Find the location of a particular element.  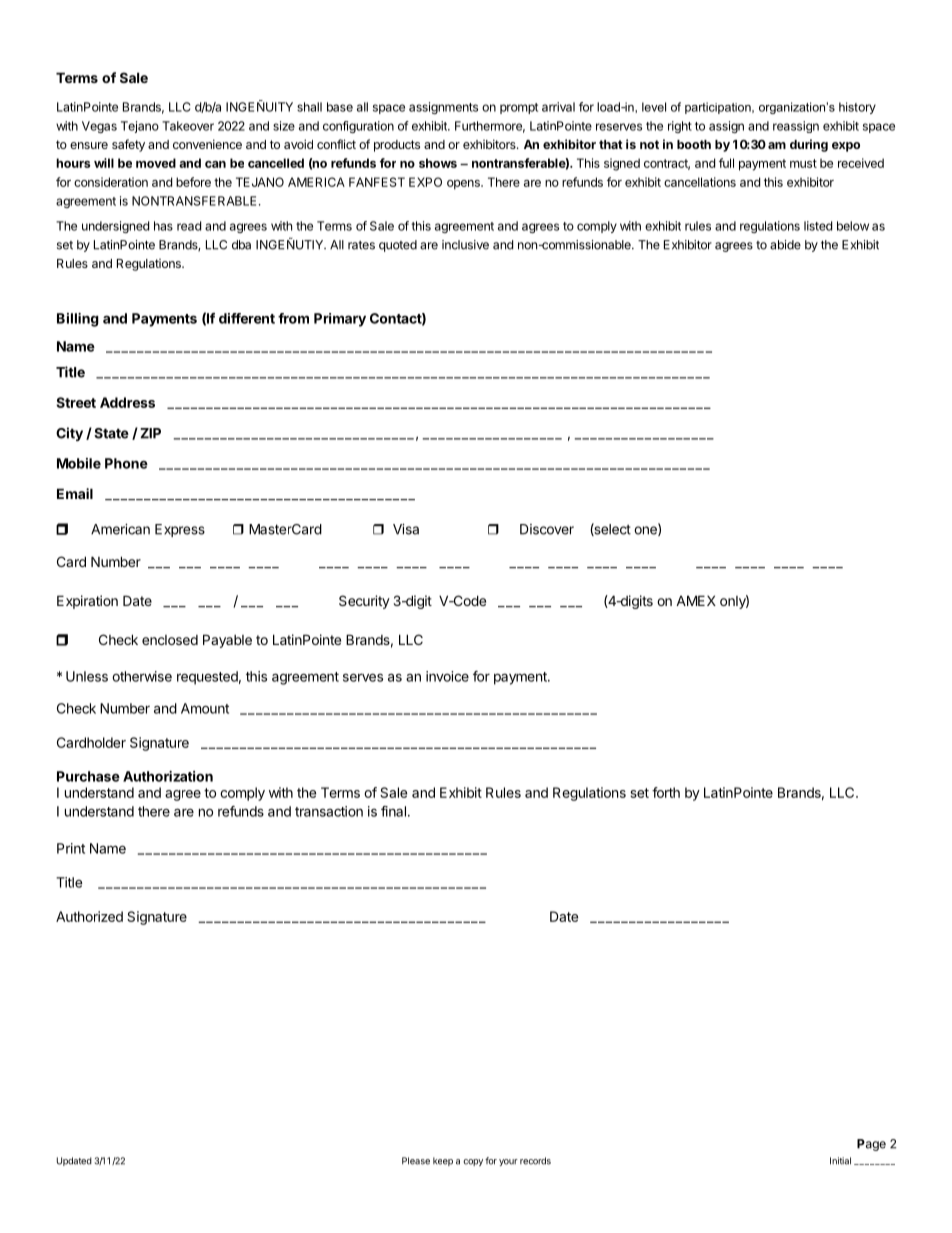

final is located at coordinates (393, 811).
